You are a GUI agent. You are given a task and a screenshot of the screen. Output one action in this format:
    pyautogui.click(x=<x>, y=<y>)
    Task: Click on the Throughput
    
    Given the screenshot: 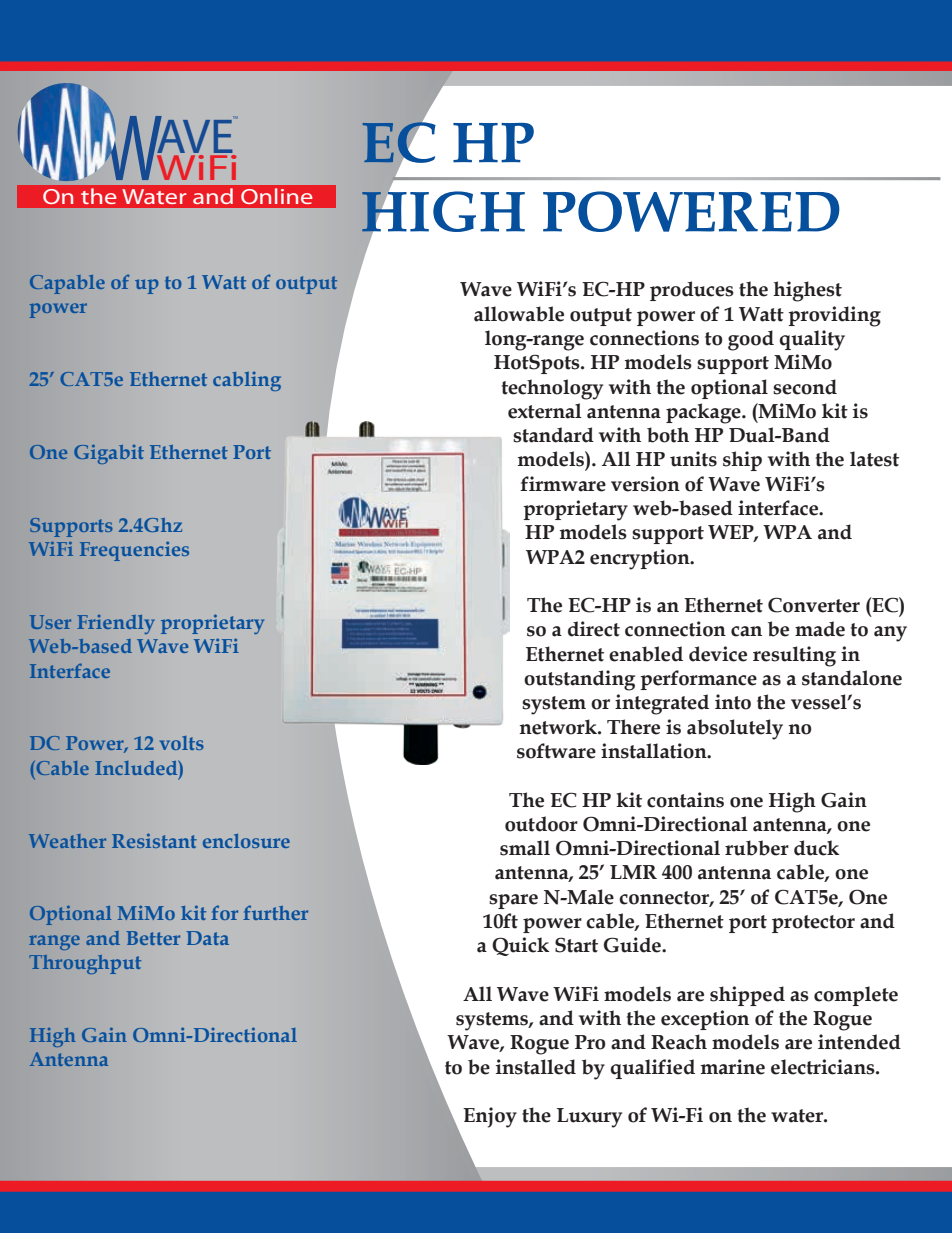 What is the action you would take?
    pyautogui.click(x=85, y=964)
